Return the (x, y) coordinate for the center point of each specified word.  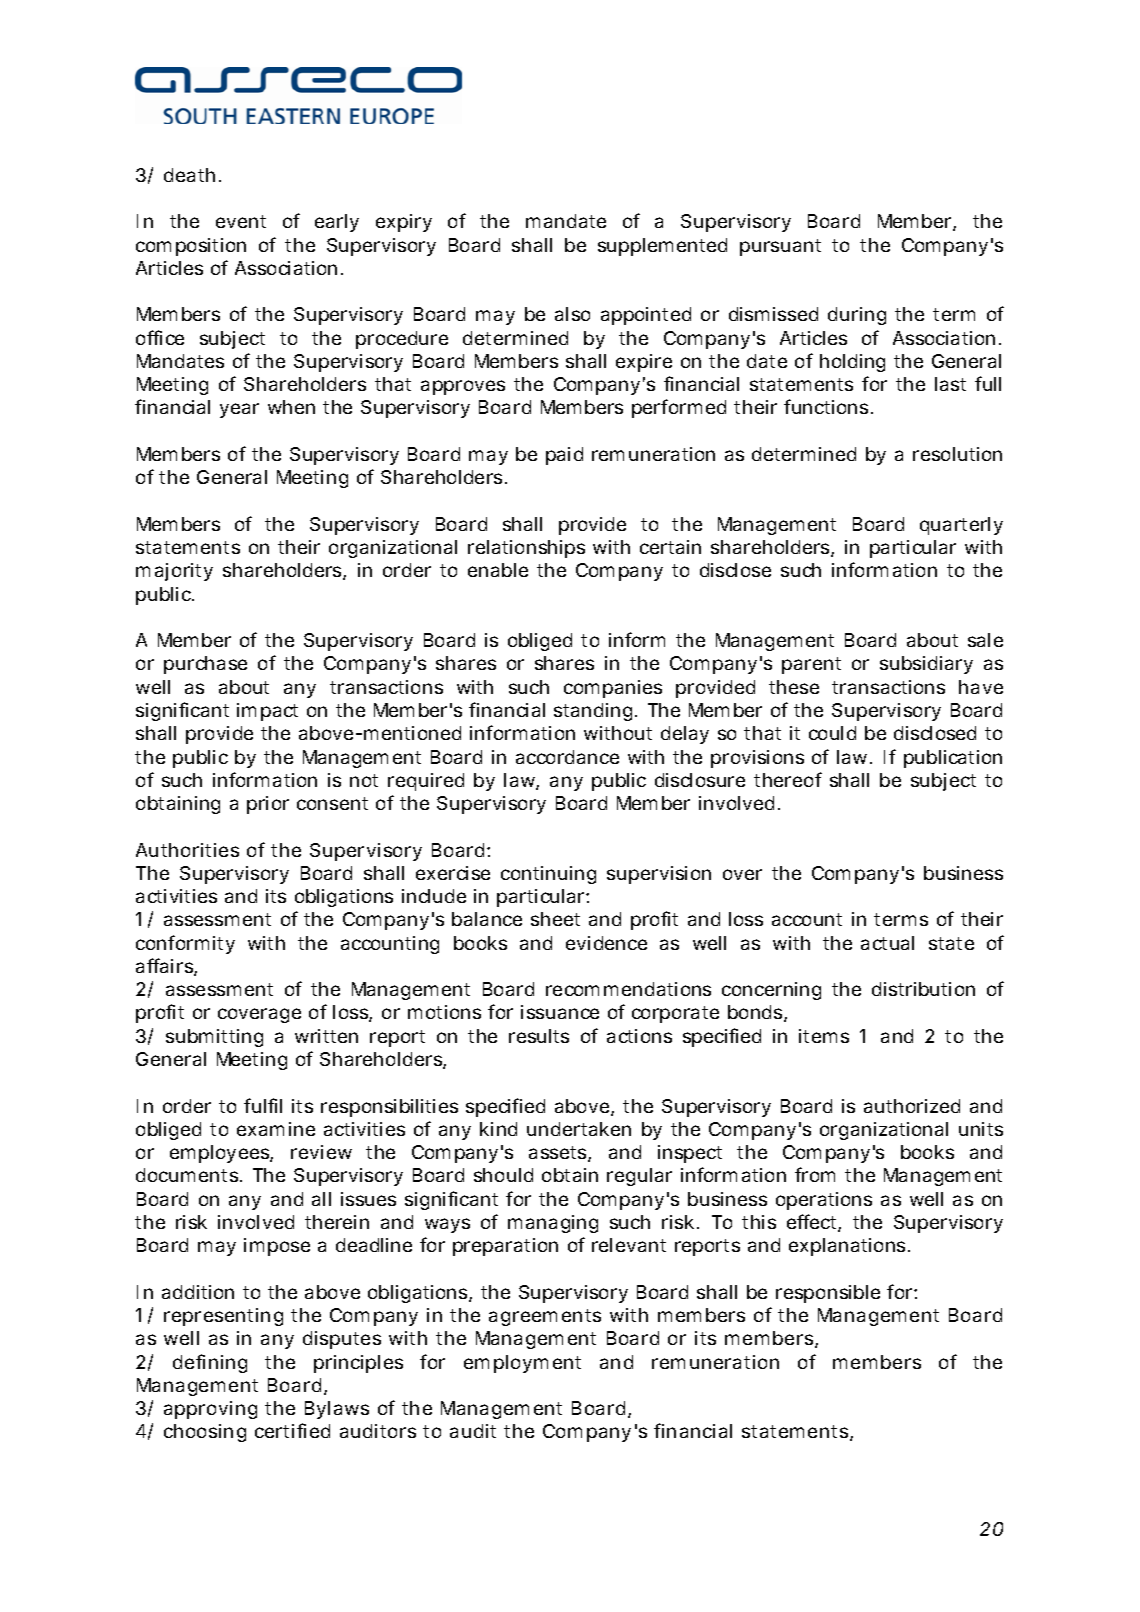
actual (887, 943)
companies (613, 689)
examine (276, 1129)
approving (210, 1410)
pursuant (780, 247)
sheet (555, 919)
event (241, 221)
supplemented (662, 247)
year (239, 410)
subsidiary (926, 665)
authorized (912, 1106)
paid (564, 456)
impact (267, 712)
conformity (185, 944)
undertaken (579, 1129)
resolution (957, 454)
